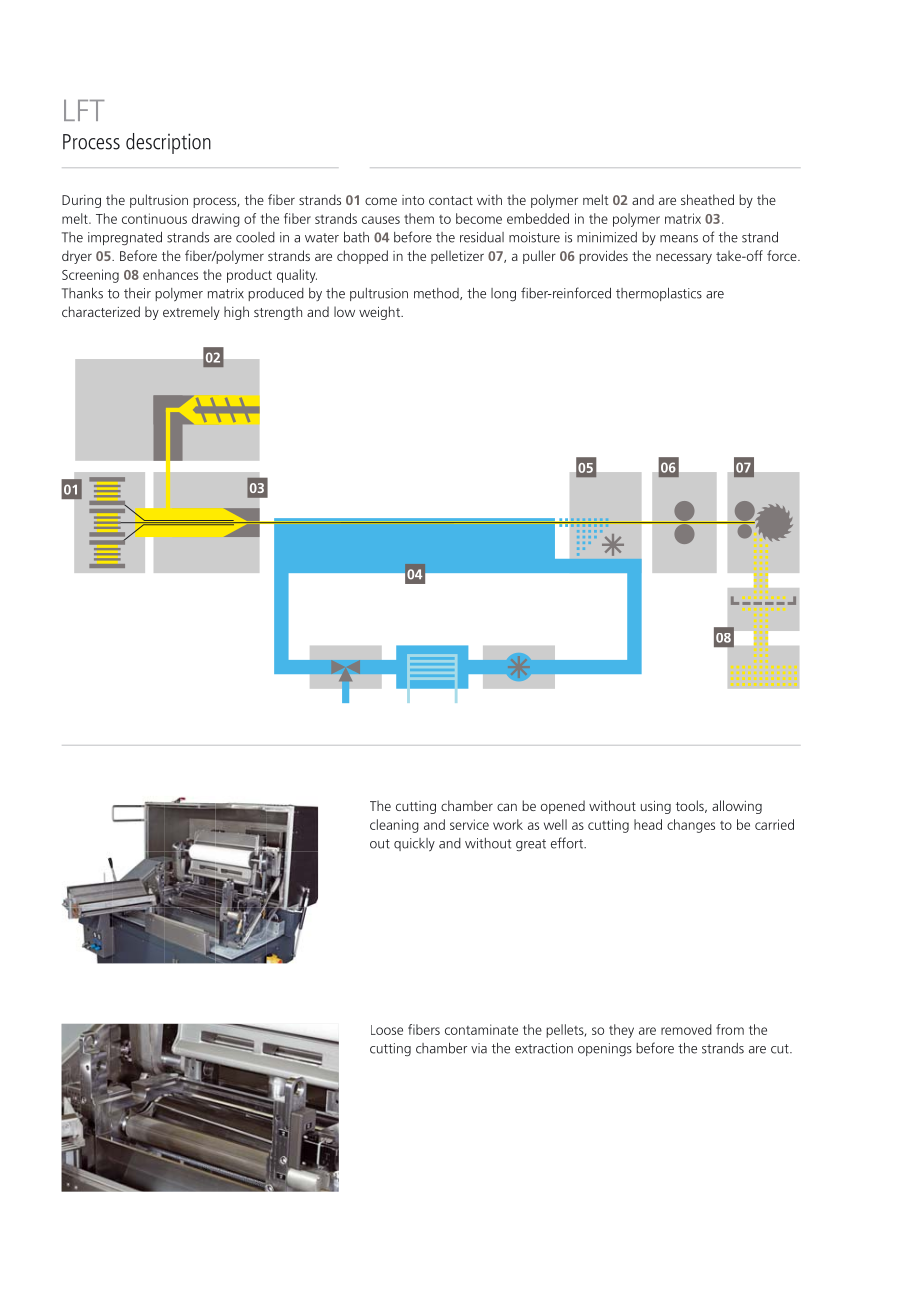 This document has height=1308, width=924. I want to click on sheathed, so click(707, 199).
